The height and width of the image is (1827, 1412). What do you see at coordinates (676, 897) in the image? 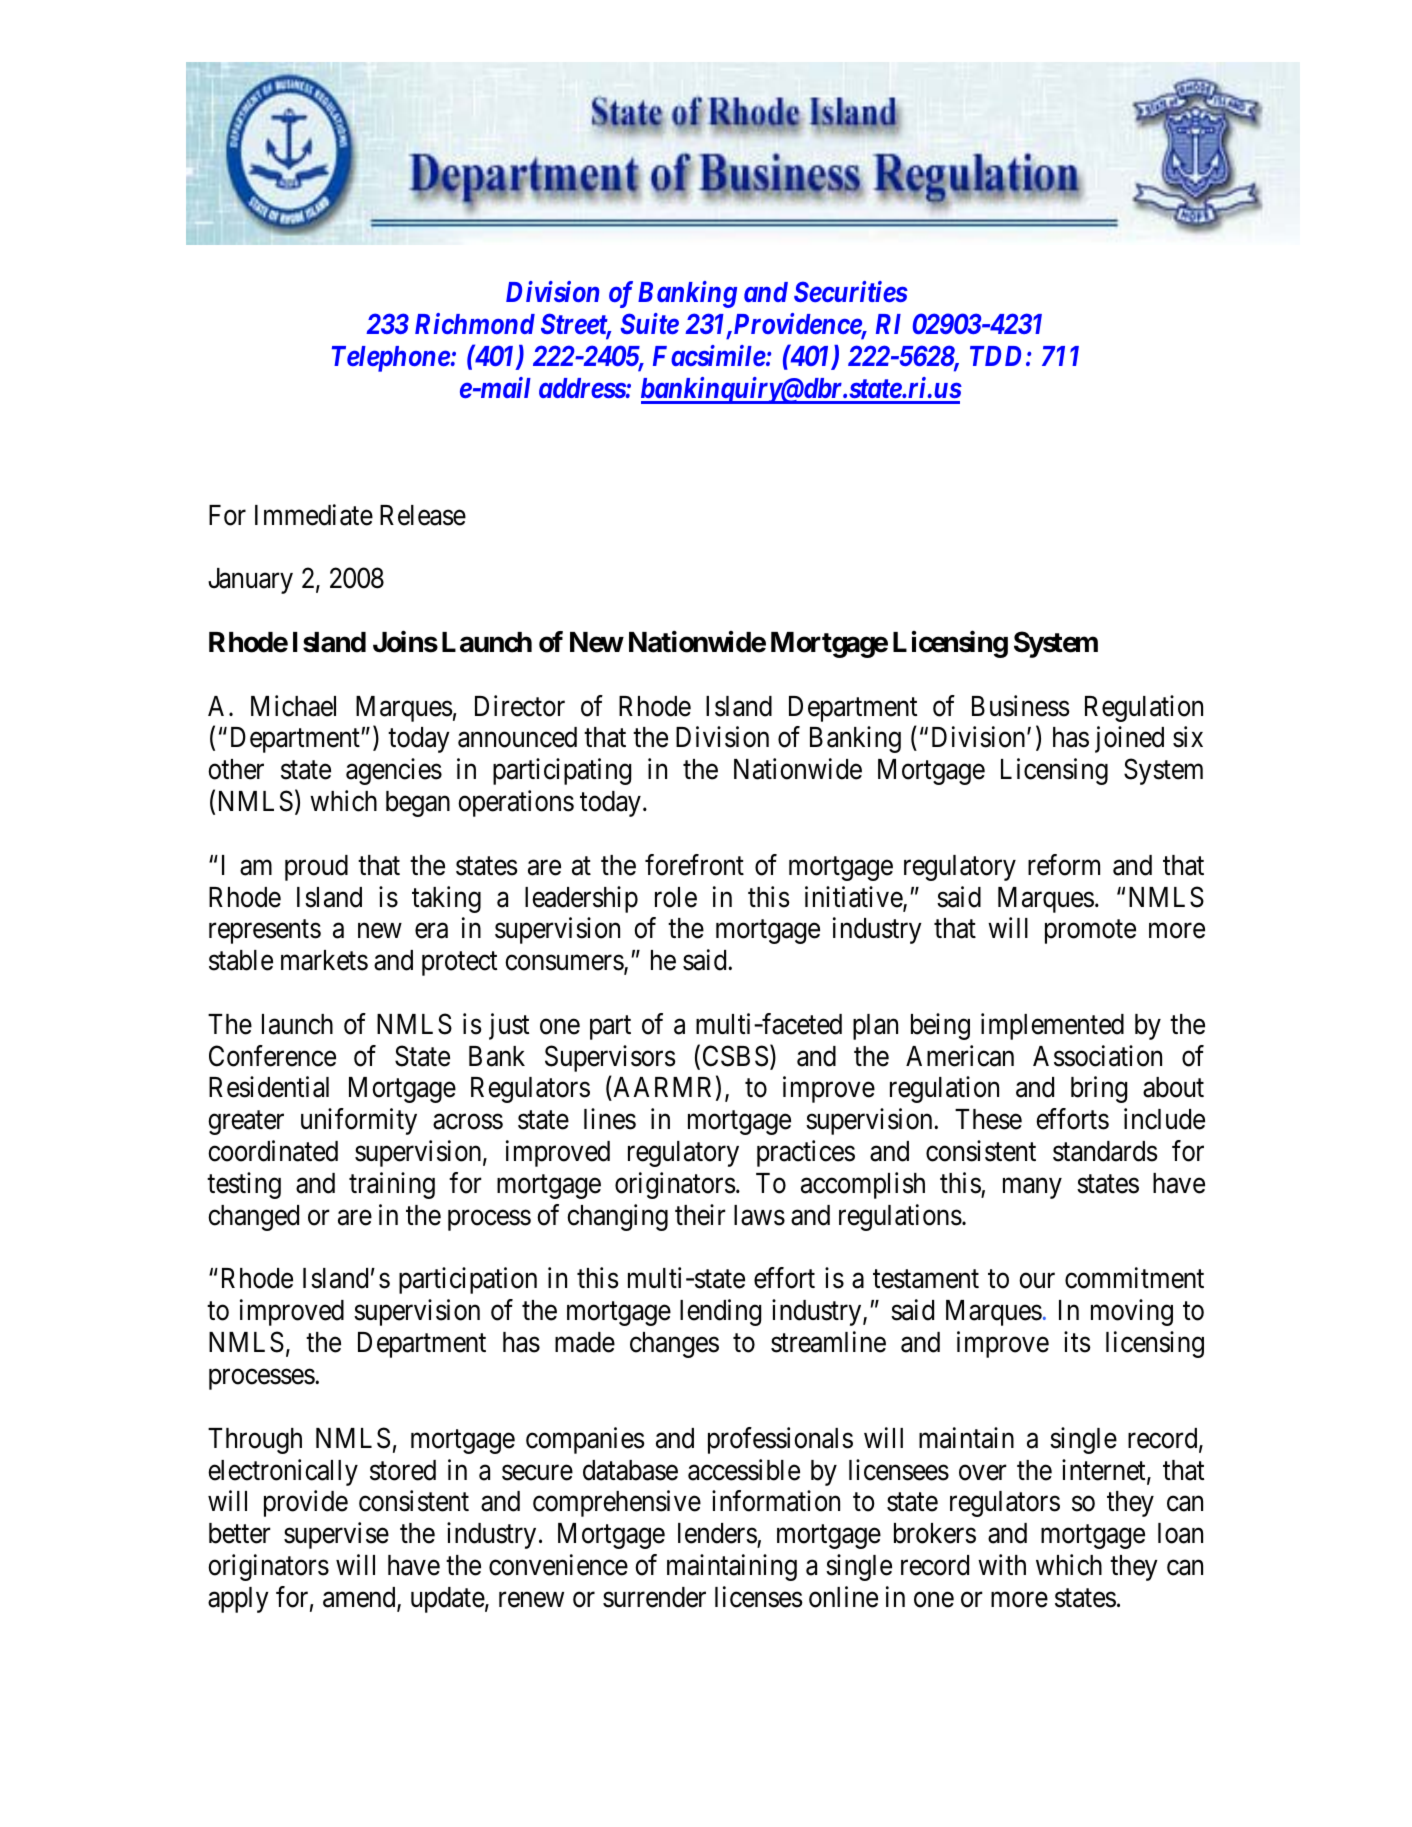
I see `role` at bounding box center [676, 897].
